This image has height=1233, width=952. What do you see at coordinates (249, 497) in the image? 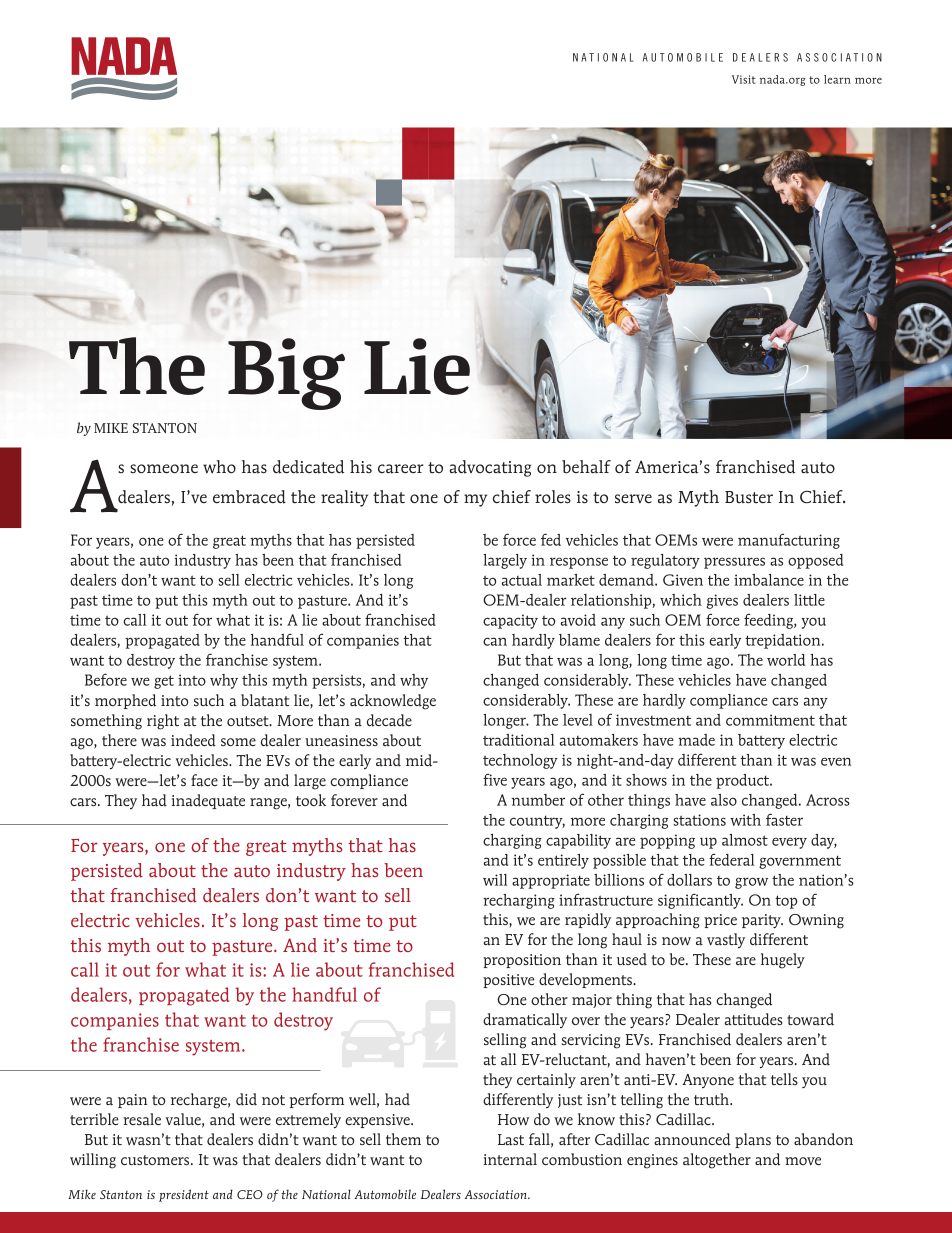
I see `embraced` at bounding box center [249, 497].
